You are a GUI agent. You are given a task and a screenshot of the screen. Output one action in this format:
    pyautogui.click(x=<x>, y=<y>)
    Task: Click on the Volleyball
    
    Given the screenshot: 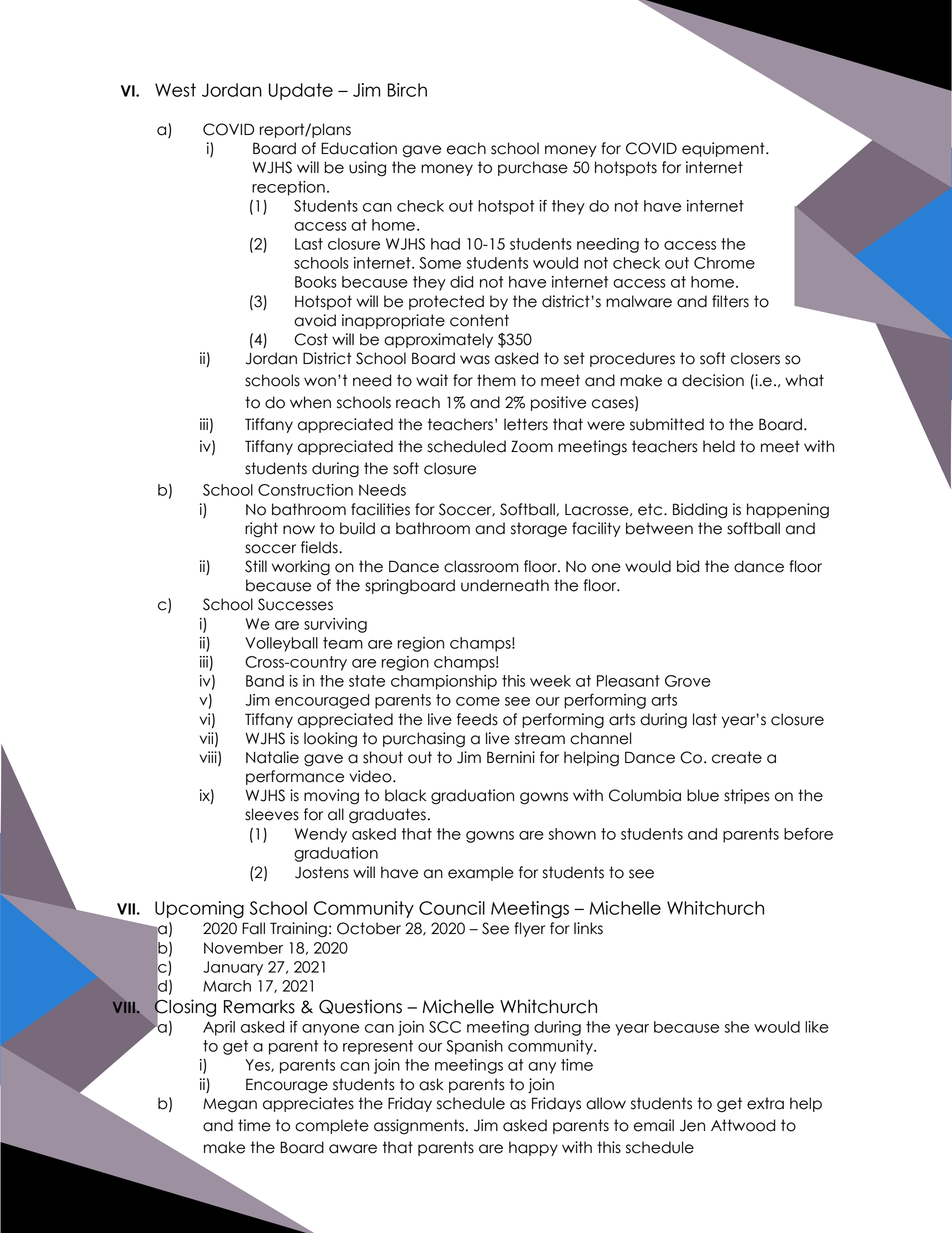 What is the action you would take?
    pyautogui.click(x=281, y=644)
